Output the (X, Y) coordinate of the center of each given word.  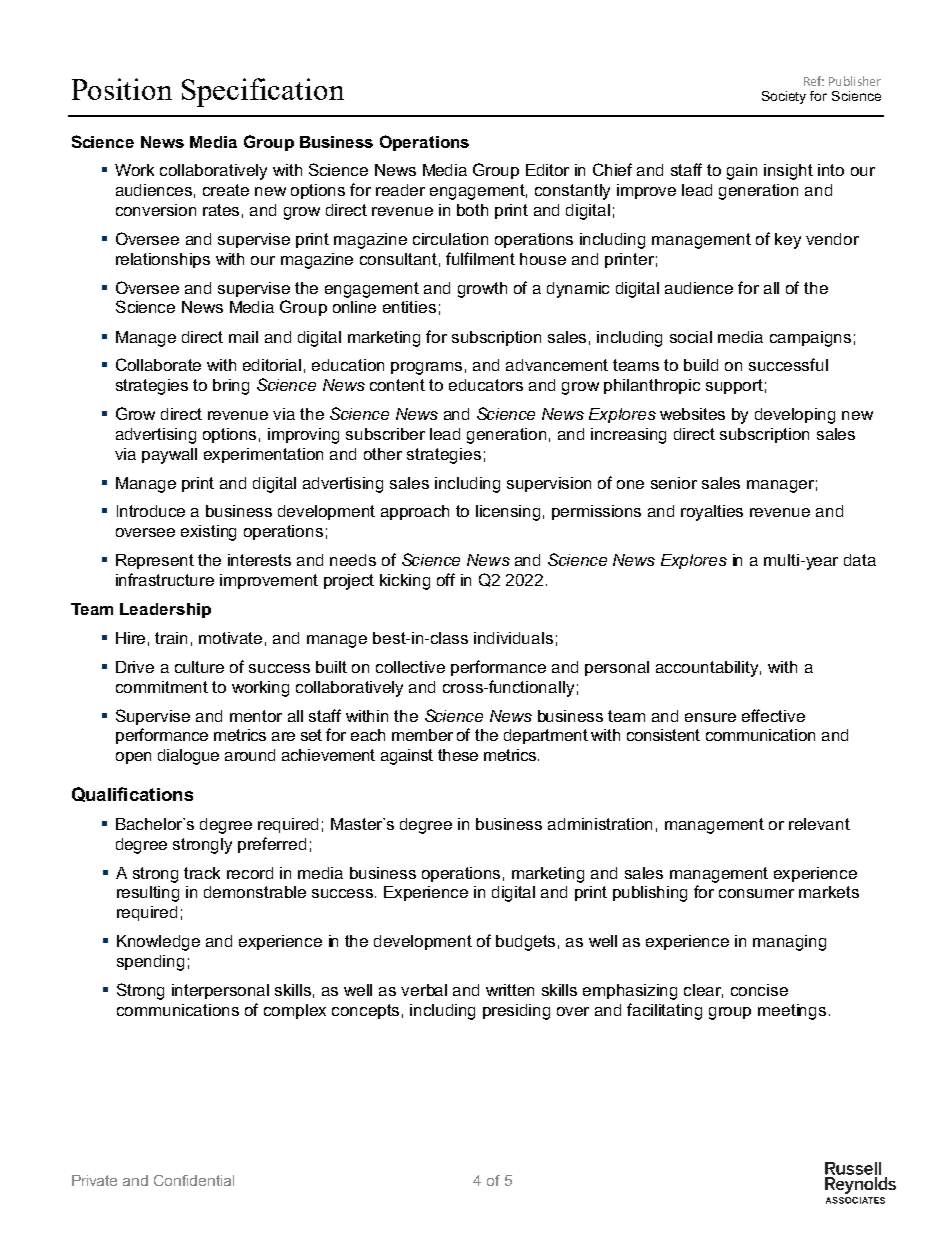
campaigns (810, 339)
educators (486, 385)
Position (122, 89)
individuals (513, 638)
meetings (792, 1012)
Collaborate (158, 364)
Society (784, 97)
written (510, 990)
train (171, 638)
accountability (708, 669)
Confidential (194, 1180)
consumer (756, 893)
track (202, 873)
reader (400, 190)
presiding (516, 1012)
